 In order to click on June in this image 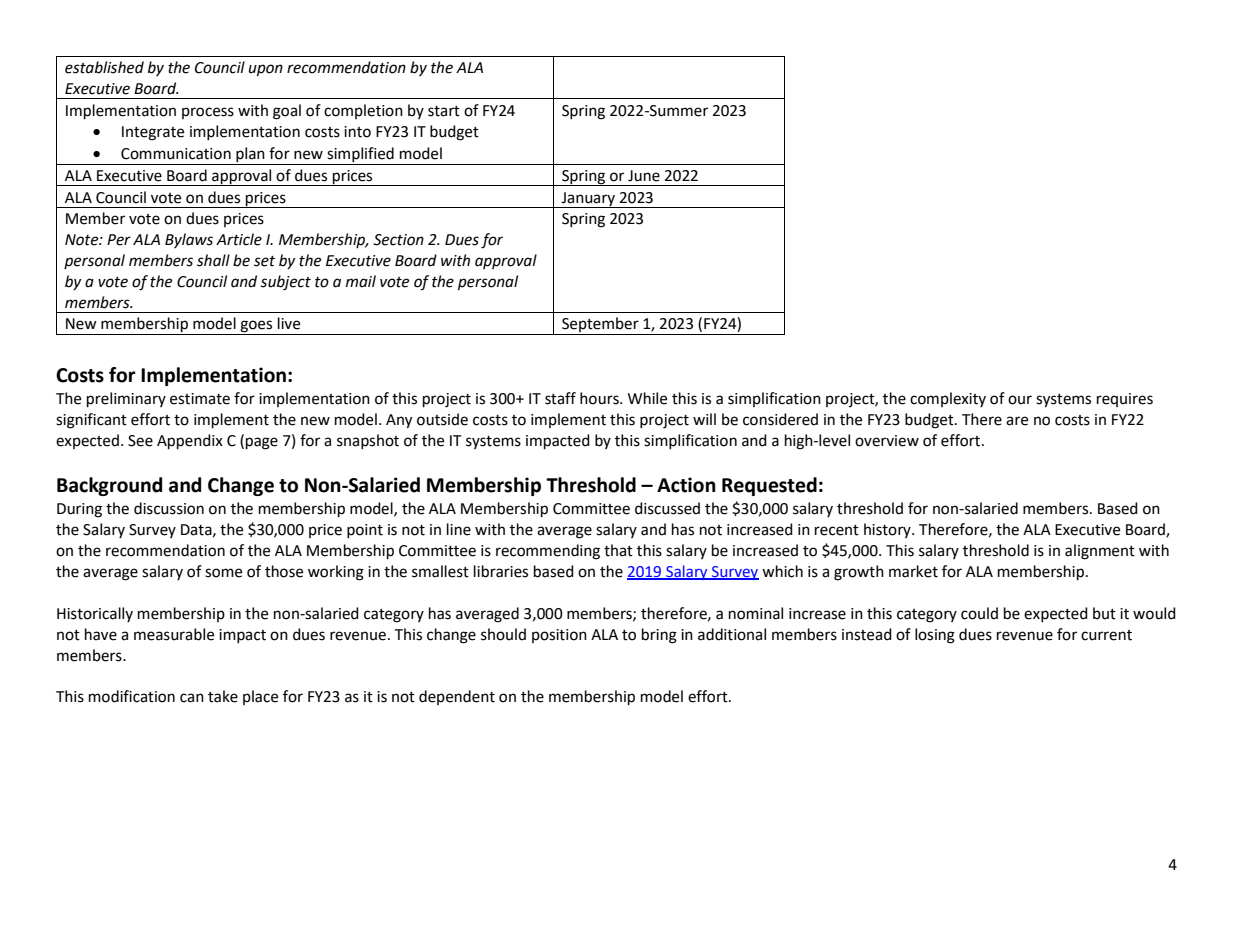, I will do `click(644, 176)`.
